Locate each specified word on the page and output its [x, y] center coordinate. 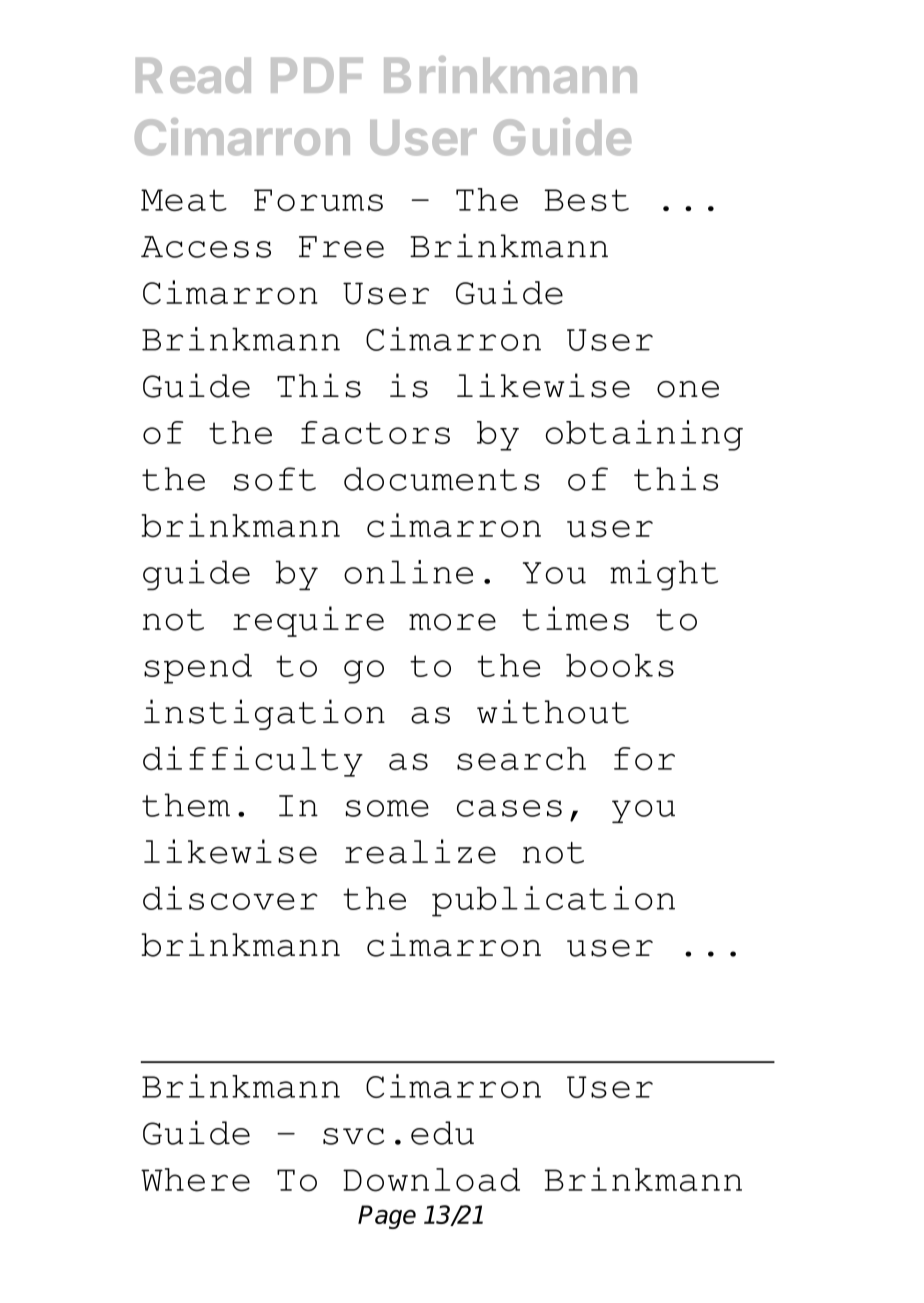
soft [275, 479]
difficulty [253, 761]
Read [193, 75]
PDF [317, 75]
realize [420, 851]
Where [195, 1180]
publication [553, 901]
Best [586, 200]
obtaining [644, 435]
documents [442, 479]
